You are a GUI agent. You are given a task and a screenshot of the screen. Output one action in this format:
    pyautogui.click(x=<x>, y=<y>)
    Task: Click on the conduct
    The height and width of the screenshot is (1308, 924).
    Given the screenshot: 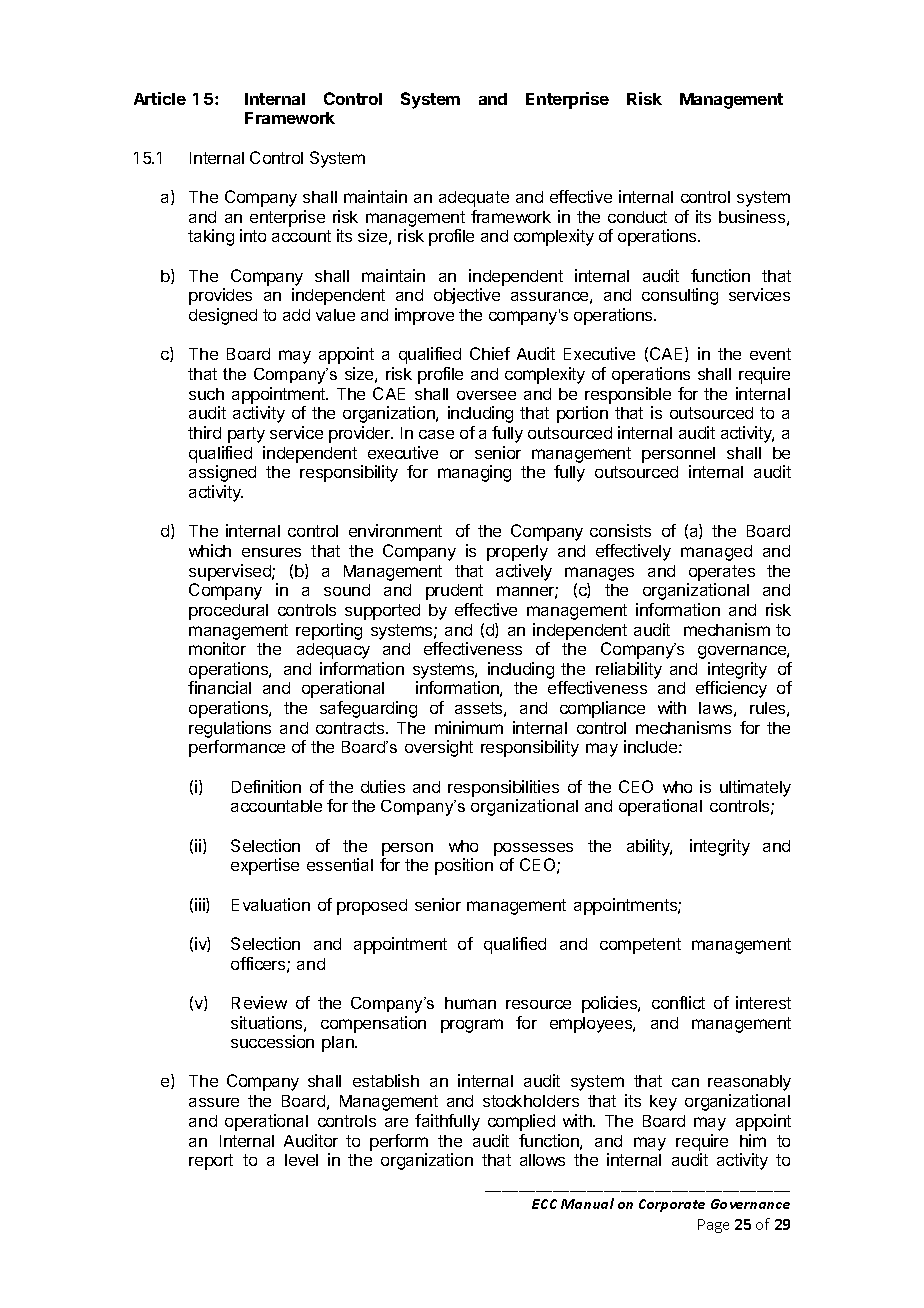 What is the action you would take?
    pyautogui.click(x=637, y=217)
